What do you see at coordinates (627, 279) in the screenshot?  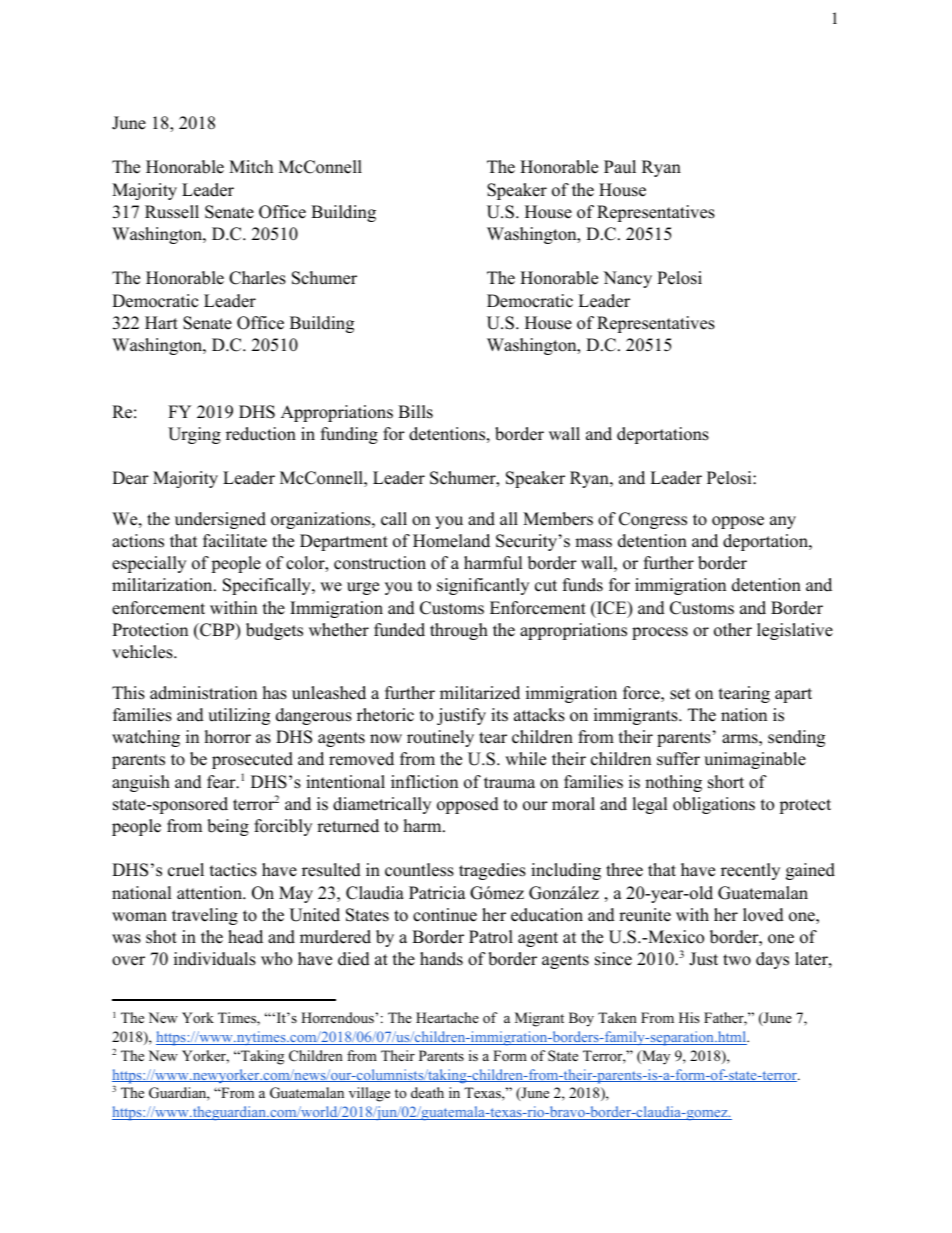 I see `Nancy` at bounding box center [627, 279].
